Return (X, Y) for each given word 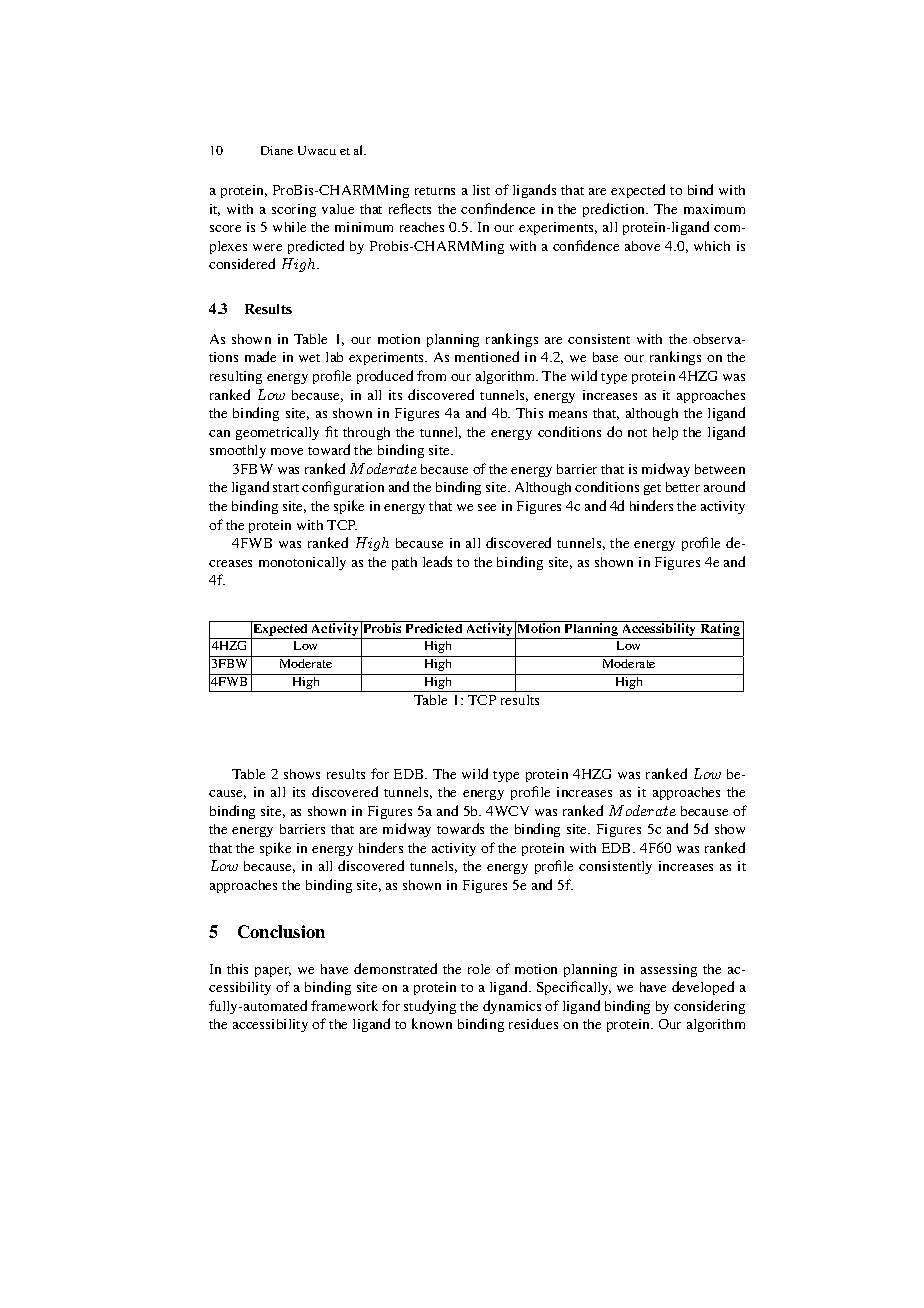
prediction (615, 210)
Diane (277, 150)
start (286, 488)
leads (437, 561)
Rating (720, 628)
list (481, 190)
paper (273, 972)
